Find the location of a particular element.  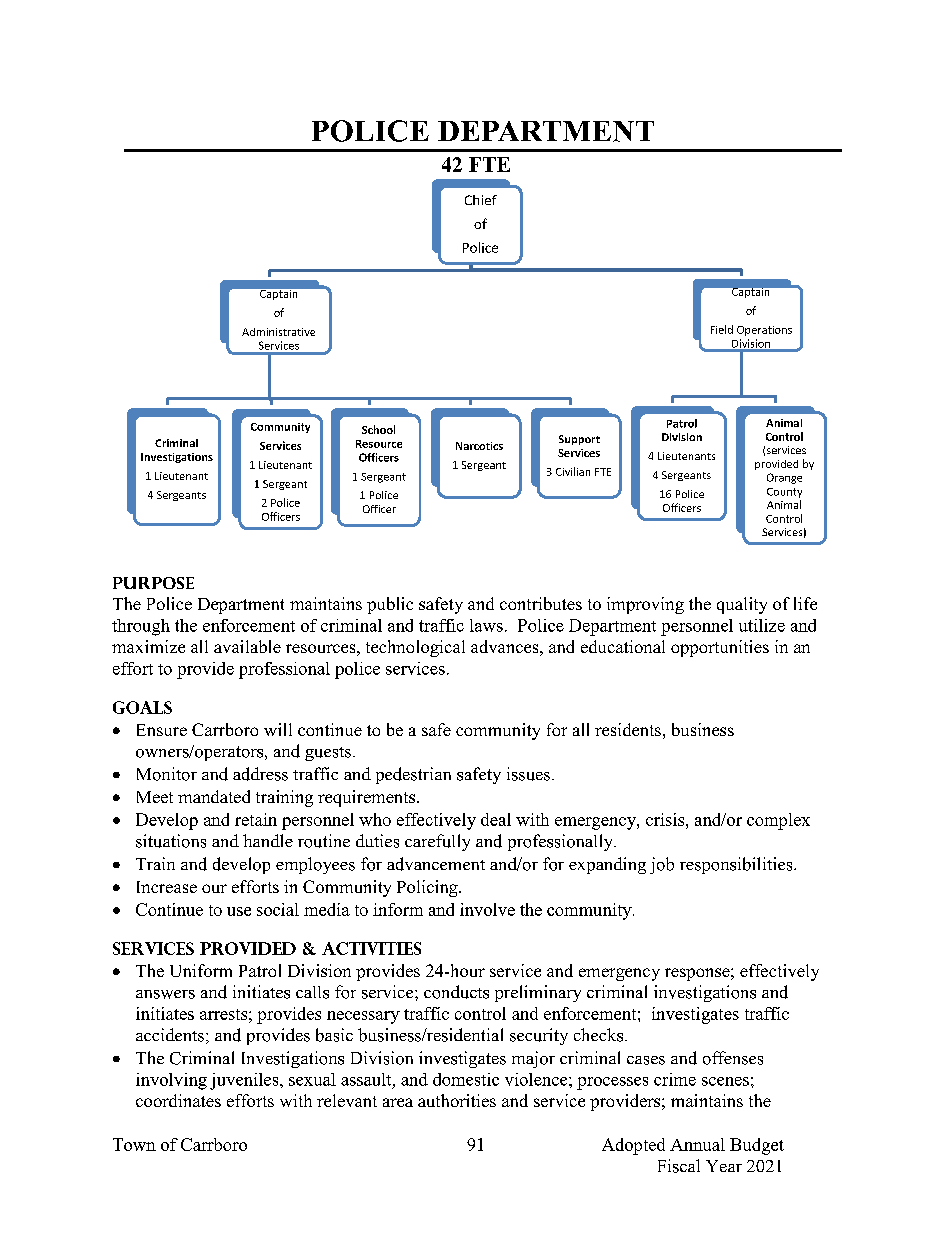

authorities is located at coordinates (457, 1100).
